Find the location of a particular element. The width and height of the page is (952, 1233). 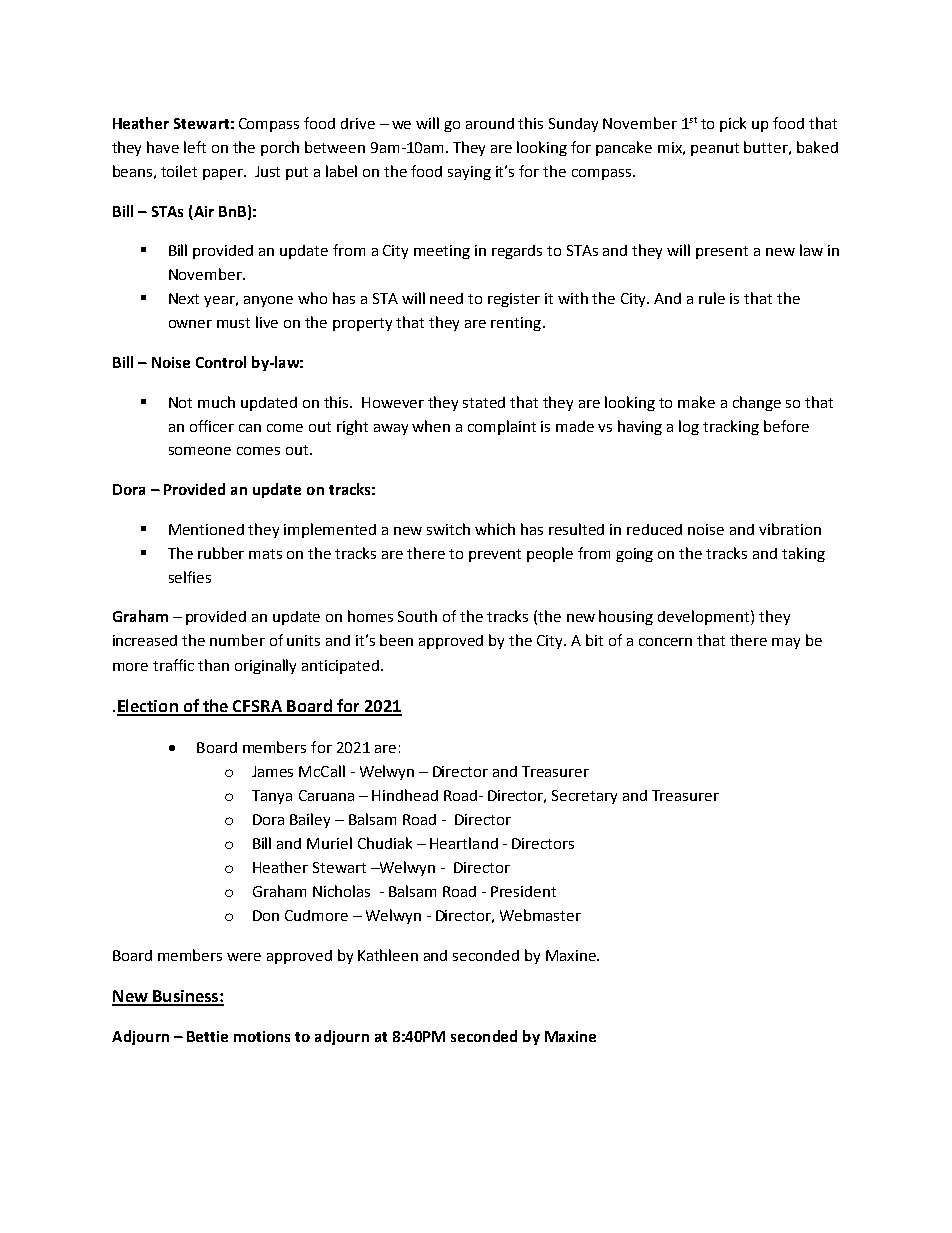

Webmaster is located at coordinates (540, 915).
